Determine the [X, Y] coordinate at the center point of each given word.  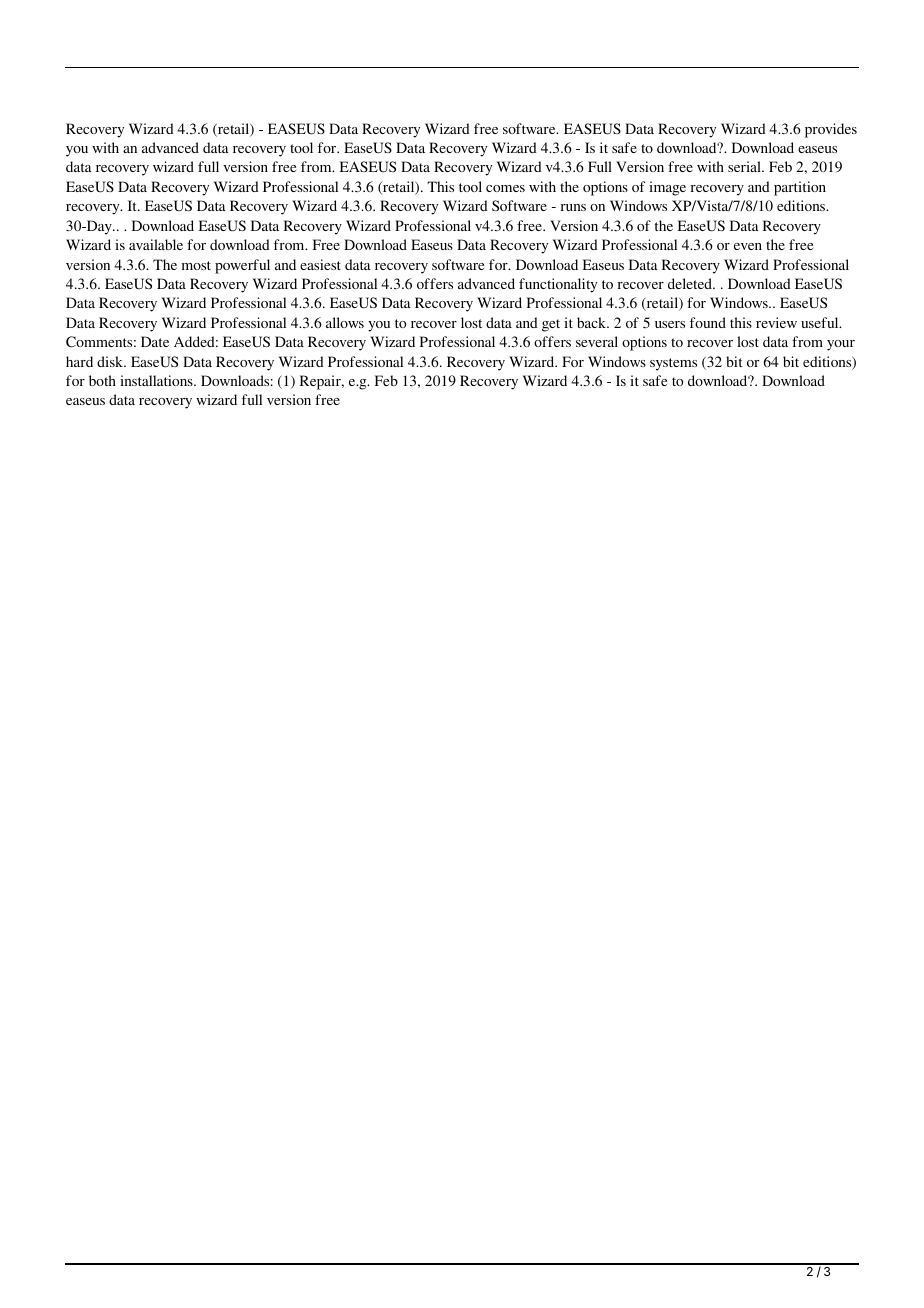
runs [573, 207]
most [196, 265]
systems [673, 364]
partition [800, 188]
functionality [558, 285]
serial [745, 166]
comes [505, 188]
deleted [691, 283]
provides [831, 130]
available [156, 244]
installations [157, 380]
